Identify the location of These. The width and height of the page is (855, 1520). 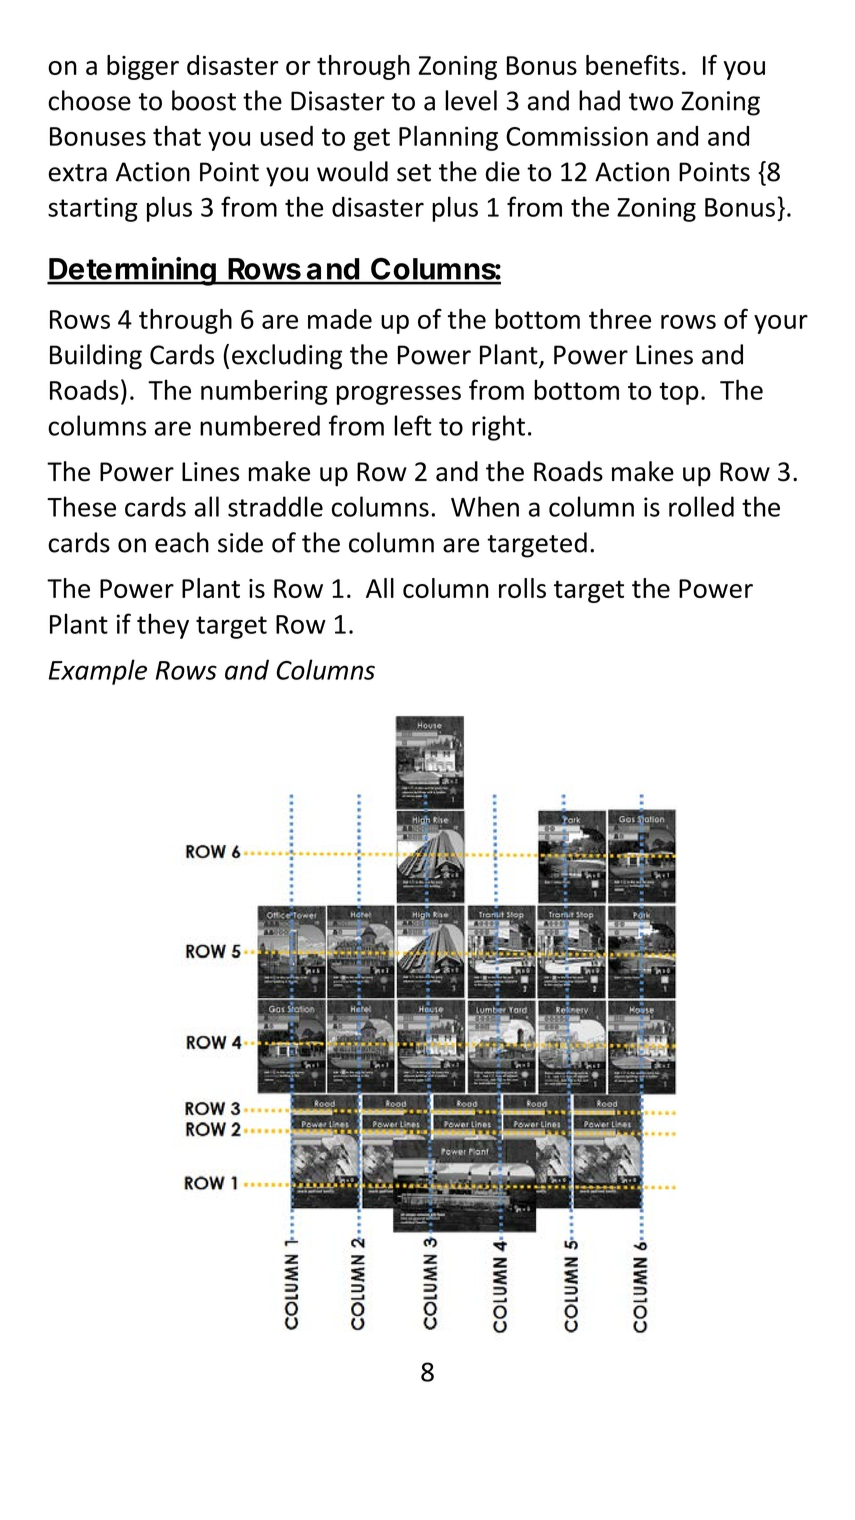
(81, 506).
